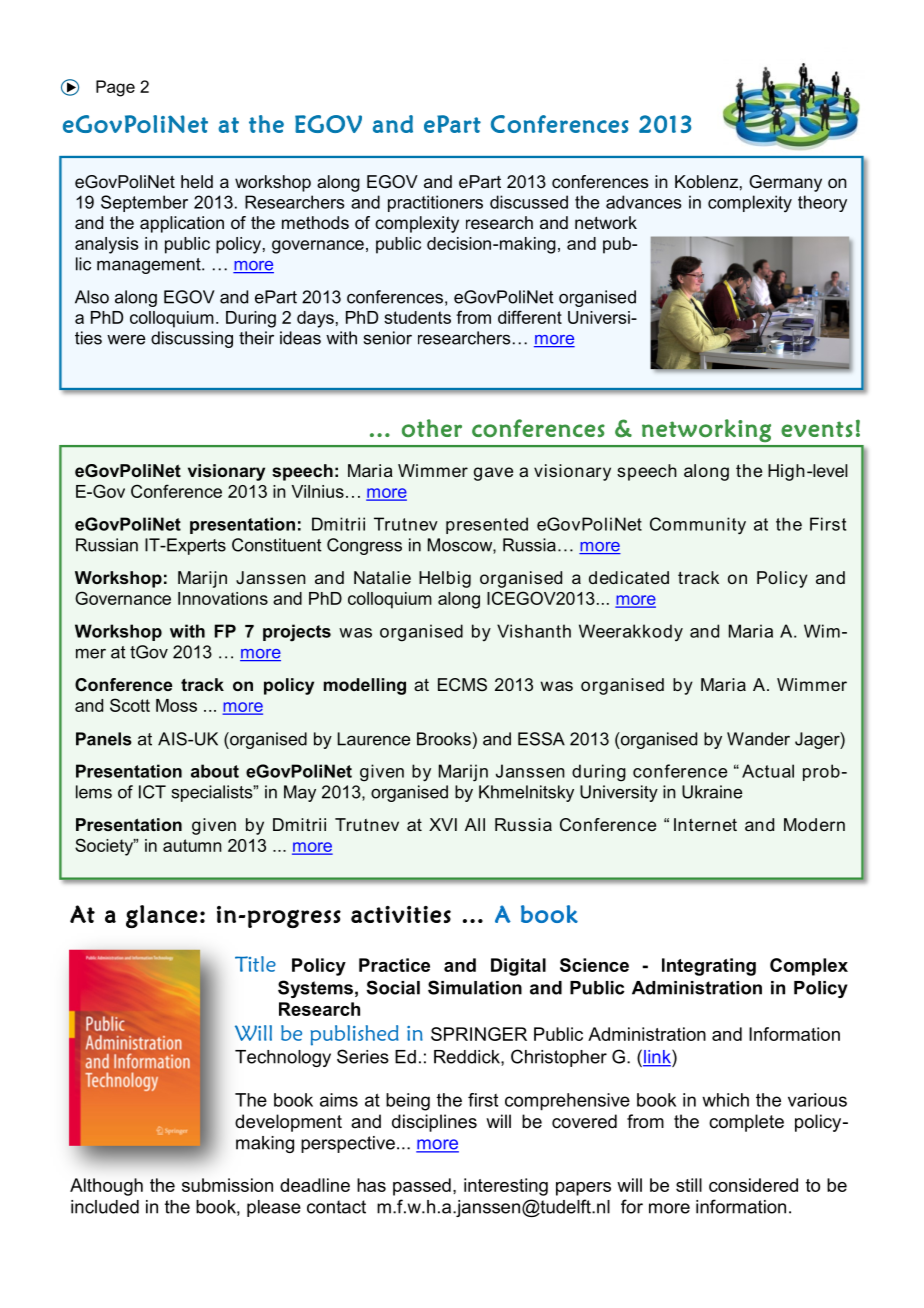 This screenshot has height=1308, width=924. I want to click on glance, so click(162, 916).
